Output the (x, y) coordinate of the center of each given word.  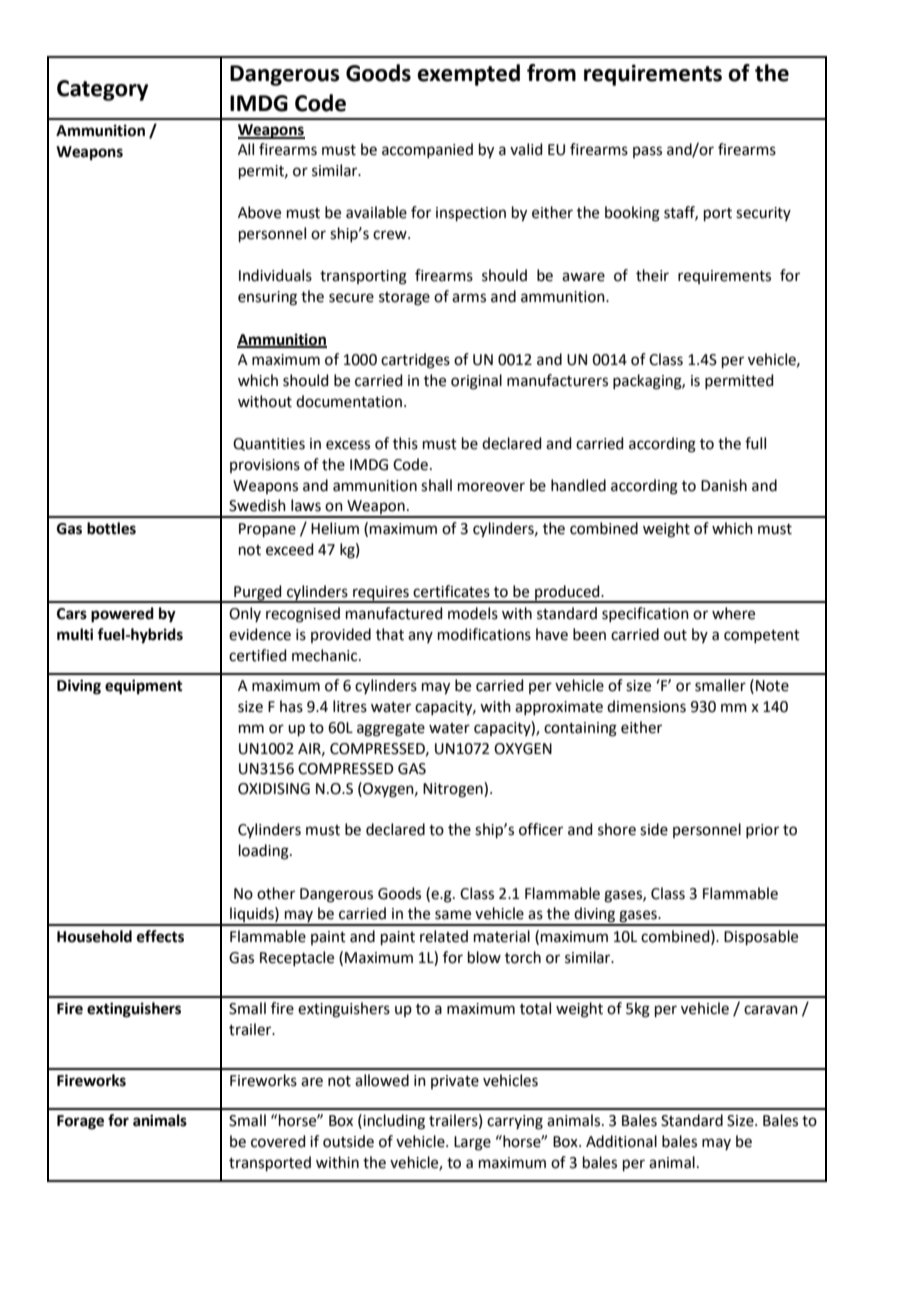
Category (102, 90)
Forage (80, 1122)
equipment (144, 687)
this (405, 443)
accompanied (427, 150)
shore (617, 829)
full (755, 443)
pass (647, 152)
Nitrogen (454, 790)
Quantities (269, 444)
